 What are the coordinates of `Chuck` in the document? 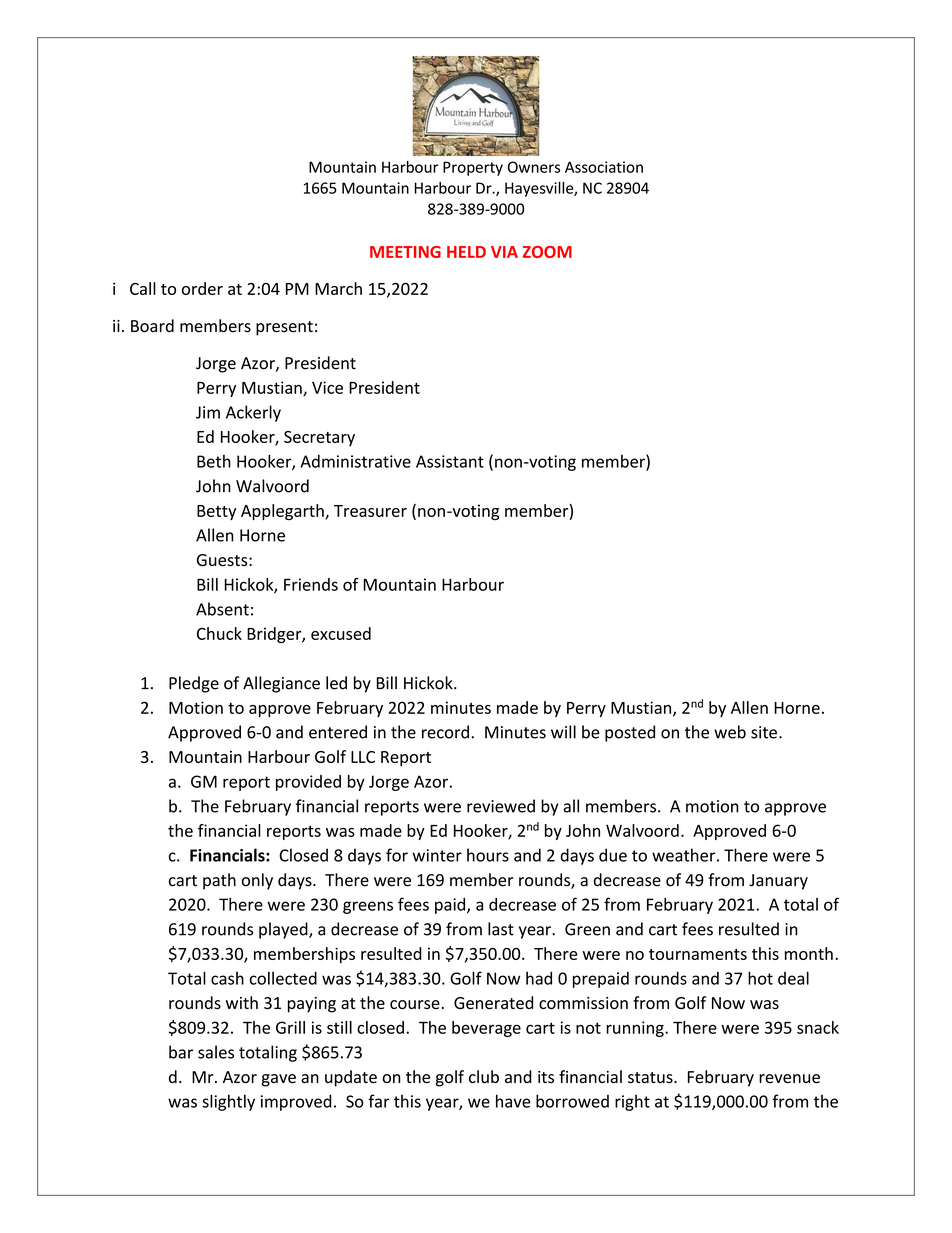 It's located at (219, 633).
